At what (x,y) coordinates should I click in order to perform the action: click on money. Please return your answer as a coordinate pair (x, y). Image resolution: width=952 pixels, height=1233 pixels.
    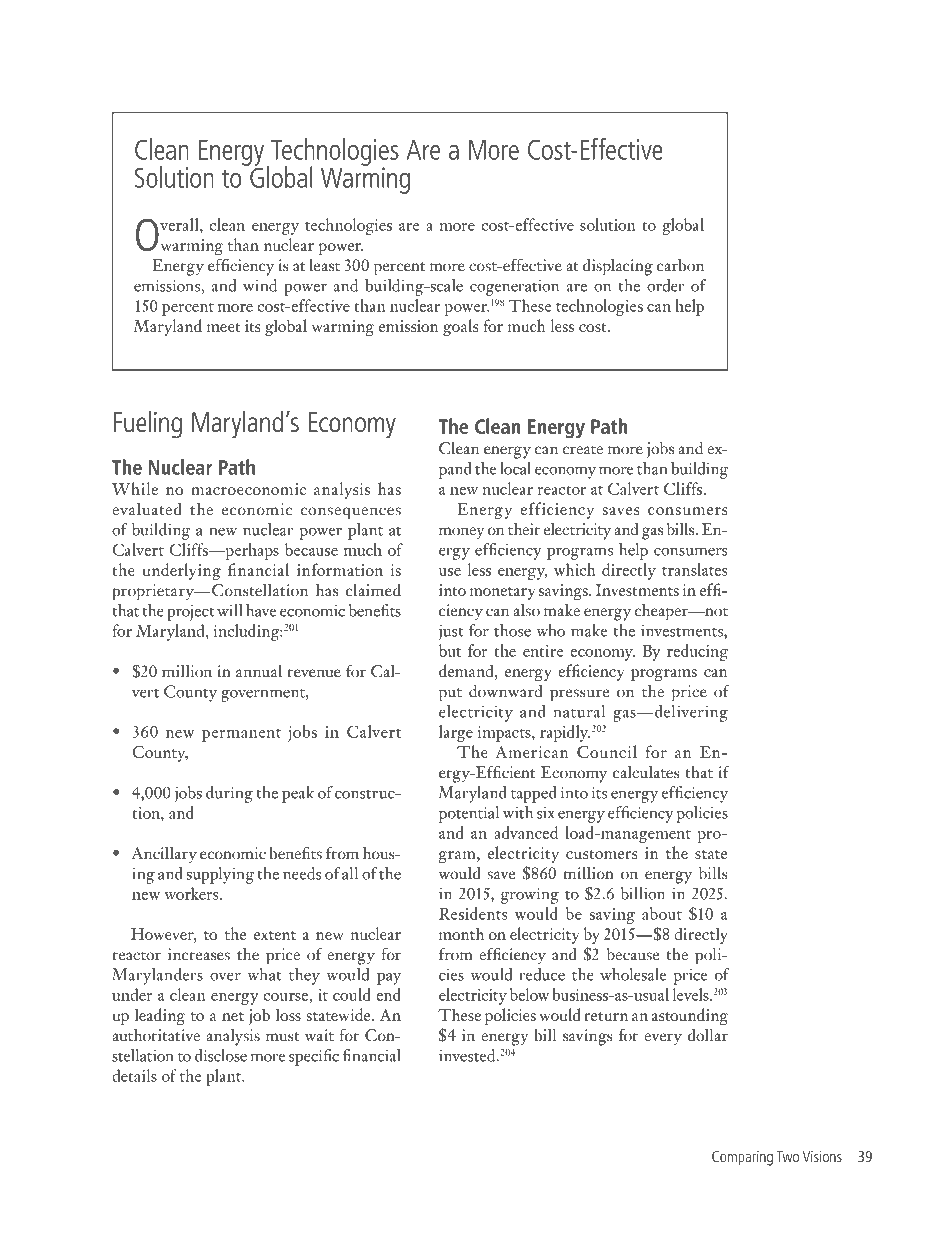
    Looking at the image, I should click on (462, 533).
